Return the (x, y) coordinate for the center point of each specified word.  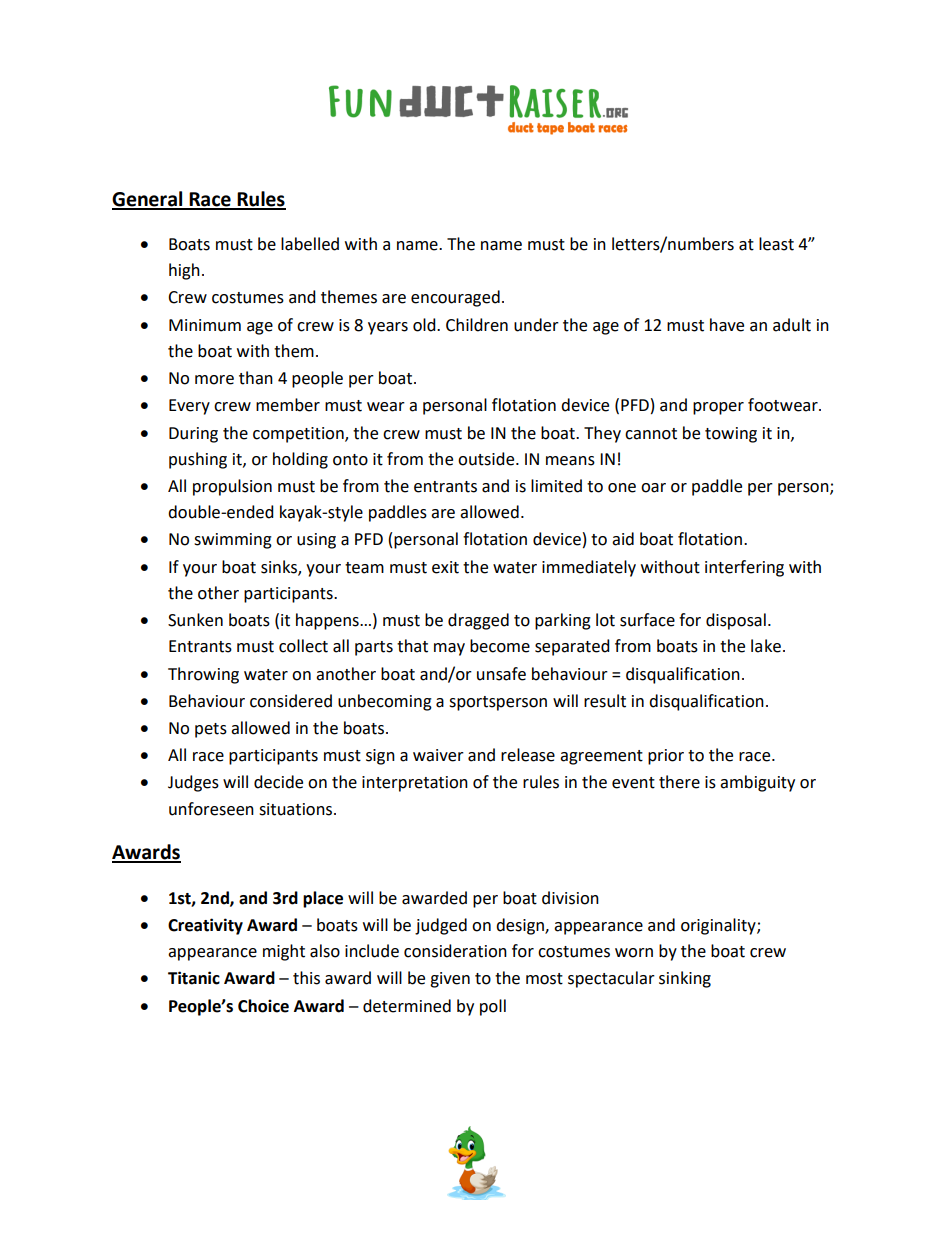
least (776, 244)
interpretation (415, 784)
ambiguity (757, 783)
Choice (263, 1006)
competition (299, 435)
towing (731, 435)
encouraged (455, 298)
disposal (736, 621)
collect (303, 646)
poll (493, 1007)
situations (297, 809)
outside (487, 459)
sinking (685, 979)
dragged (478, 621)
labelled (310, 244)
